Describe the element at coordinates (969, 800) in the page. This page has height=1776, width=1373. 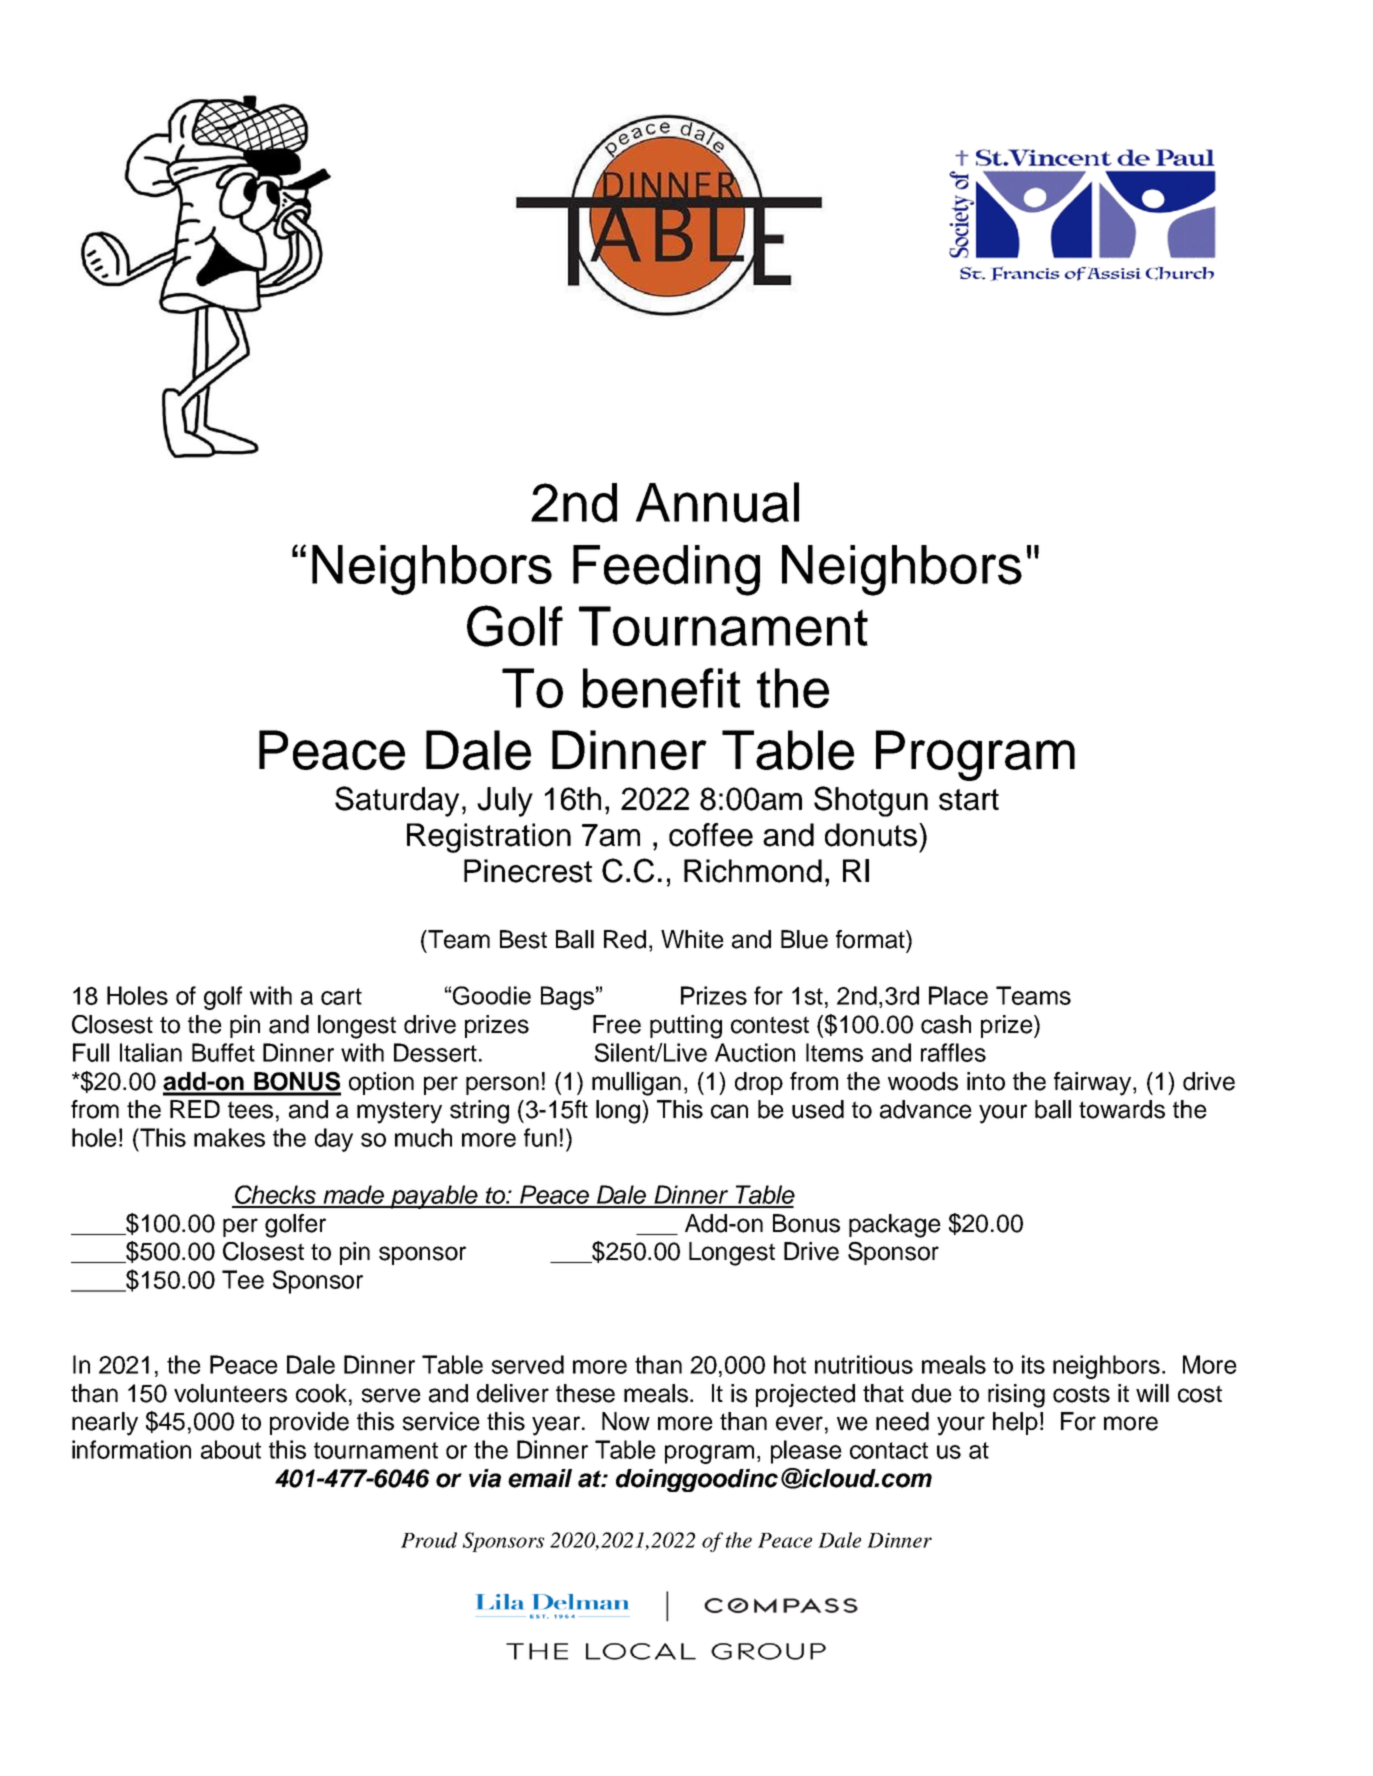
I see `start` at that location.
